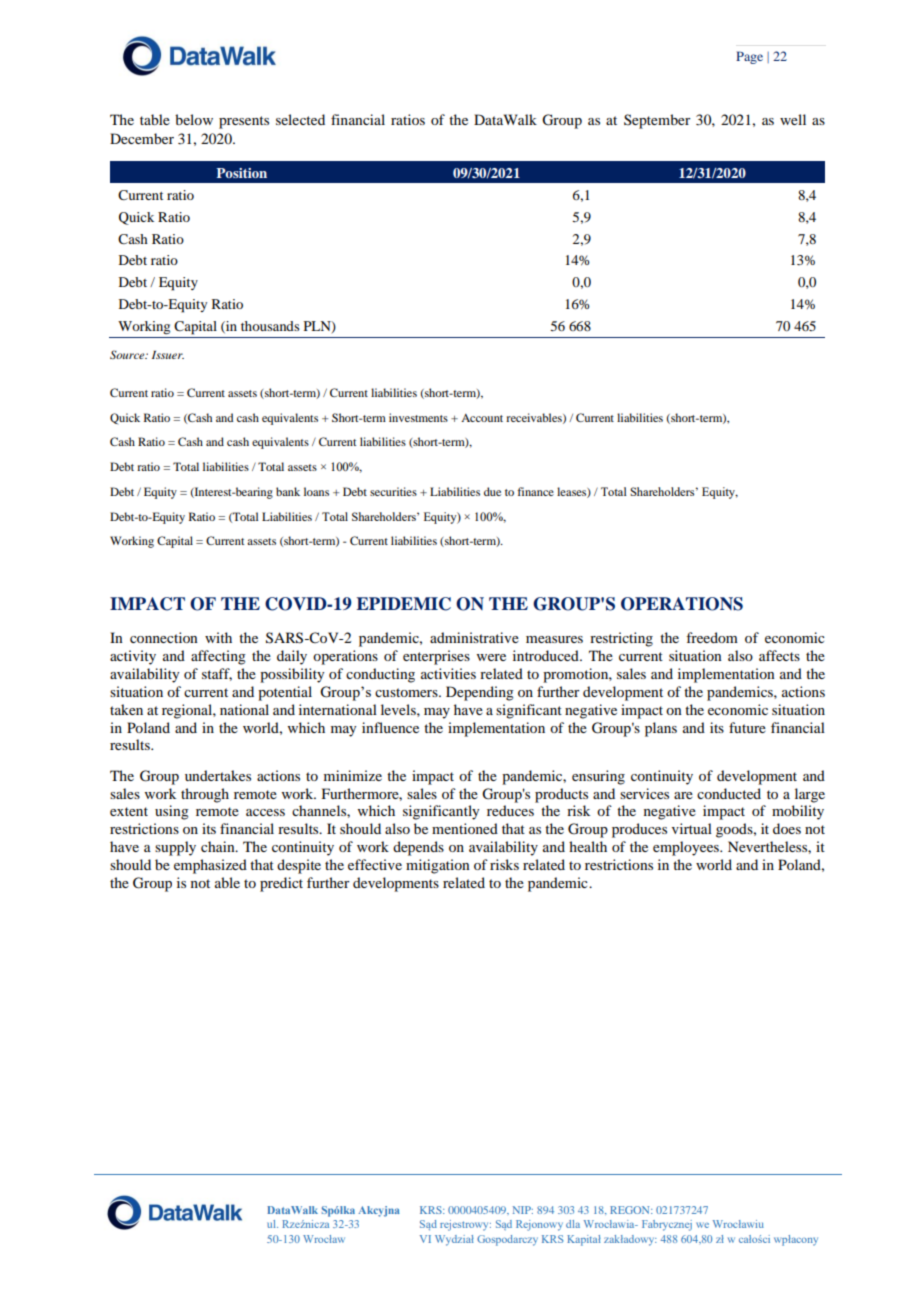 This image has height=1308, width=924. I want to click on Page, so click(749, 57).
